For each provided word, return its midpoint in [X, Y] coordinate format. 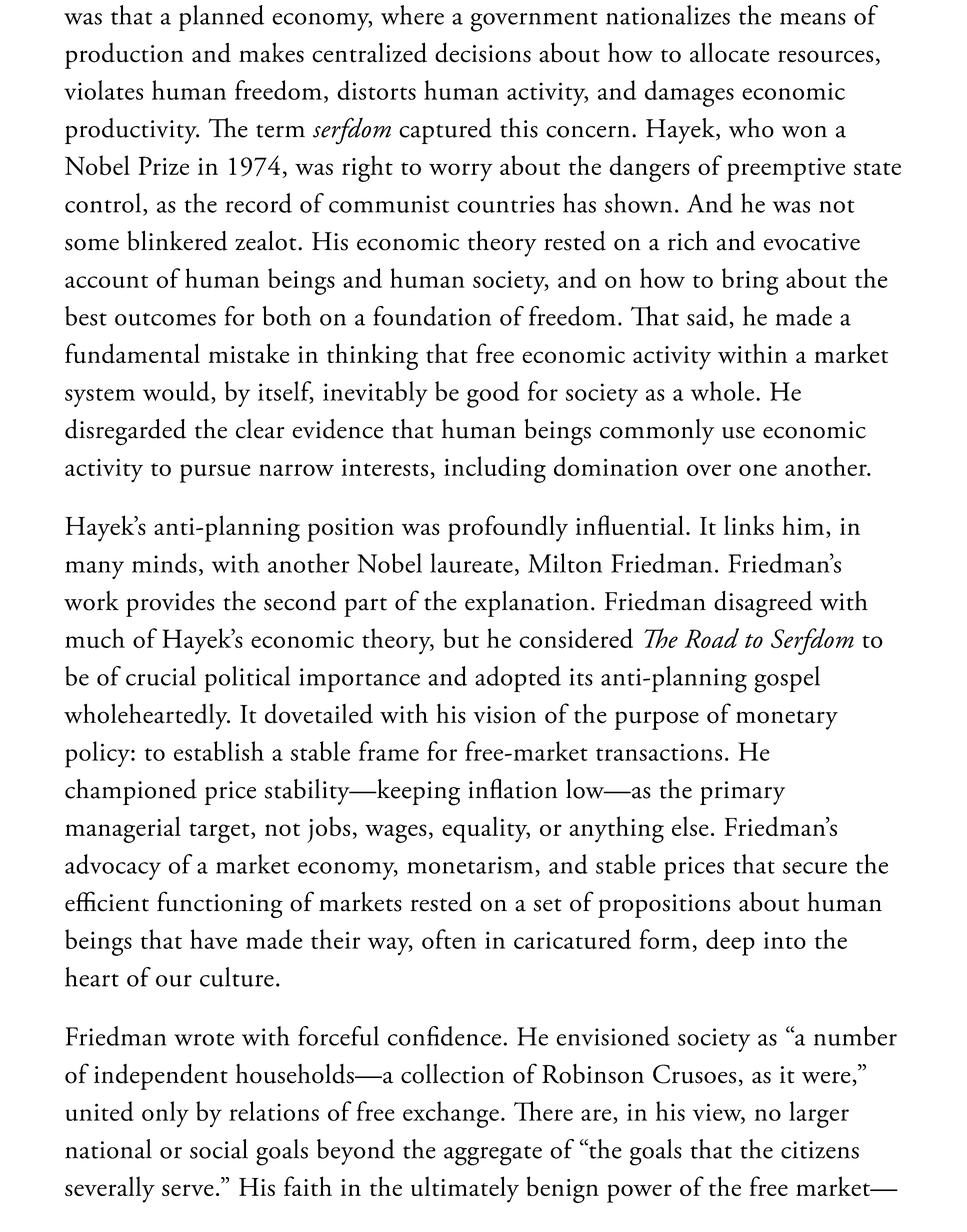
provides [170, 604]
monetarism [470, 865]
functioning [220, 904]
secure [815, 868]
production [124, 55]
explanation [527, 604]
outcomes [165, 319]
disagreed [763, 604]
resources [825, 56]
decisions [483, 52]
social [219, 1149]
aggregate [493, 1156]
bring [750, 281]
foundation [432, 316]
